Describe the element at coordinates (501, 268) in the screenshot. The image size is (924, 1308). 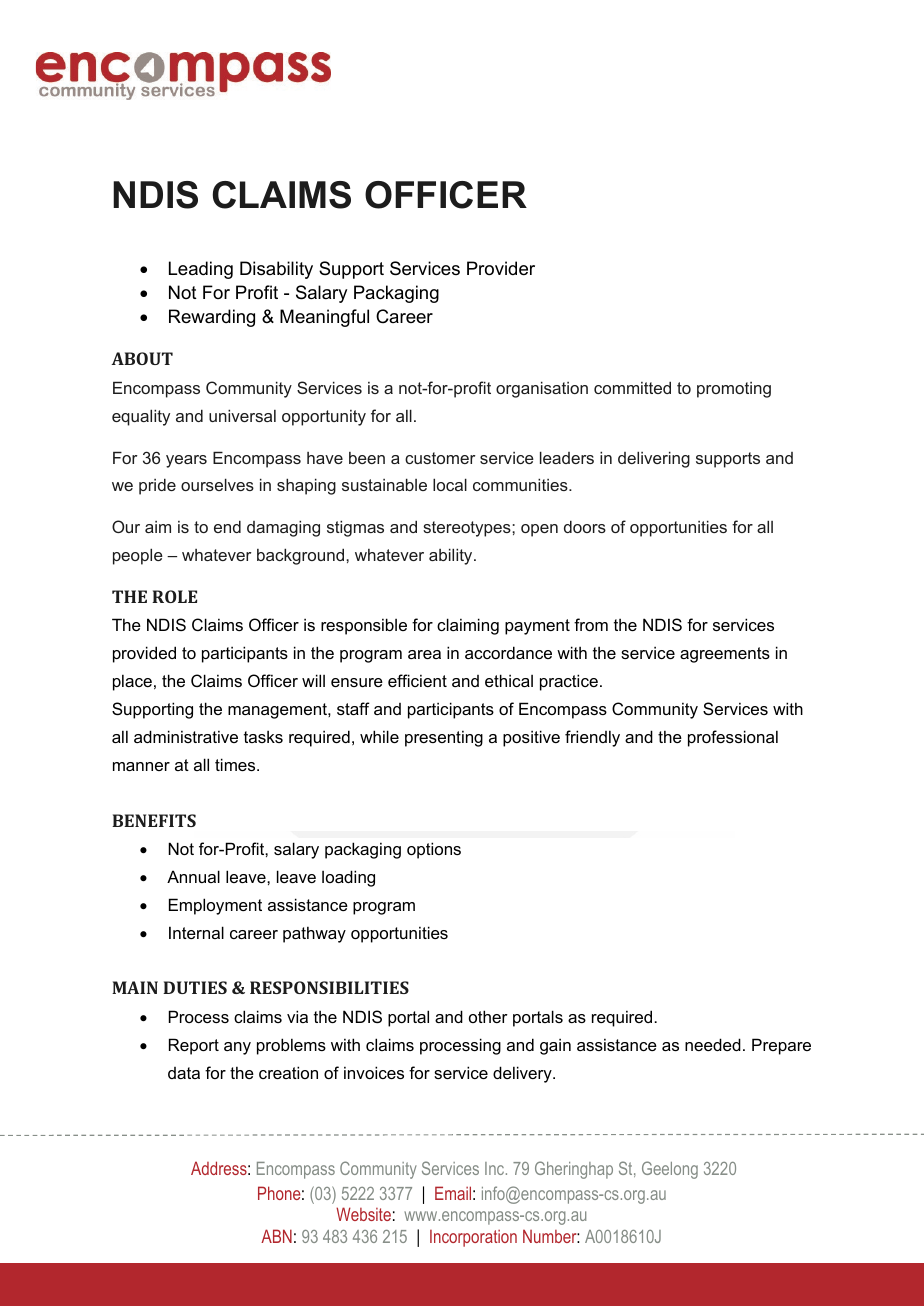
I see `Provider` at that location.
